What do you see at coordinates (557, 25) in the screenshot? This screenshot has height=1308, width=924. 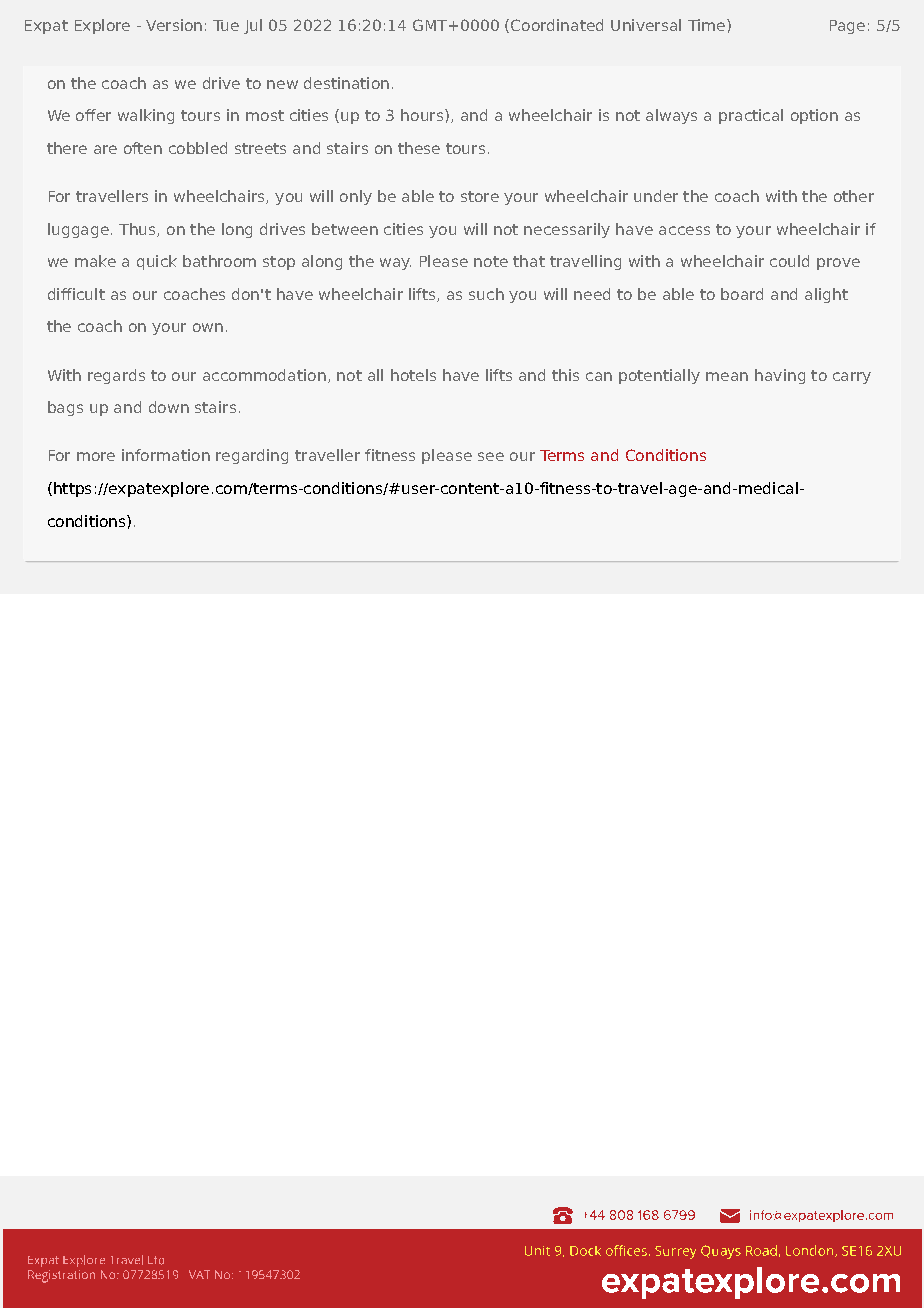 I see `Coordinated` at bounding box center [557, 25].
